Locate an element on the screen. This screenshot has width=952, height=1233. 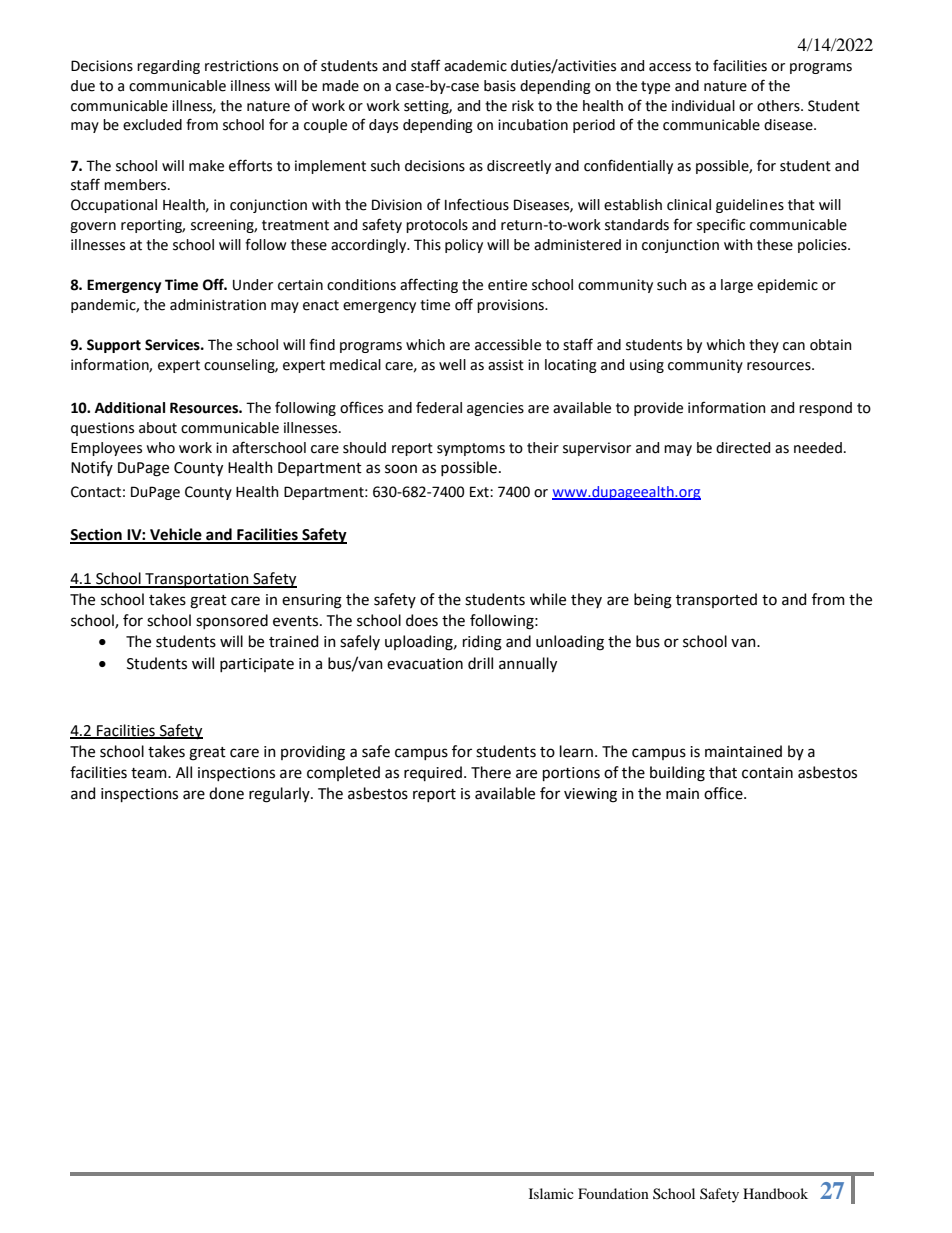
well is located at coordinates (452, 365).
